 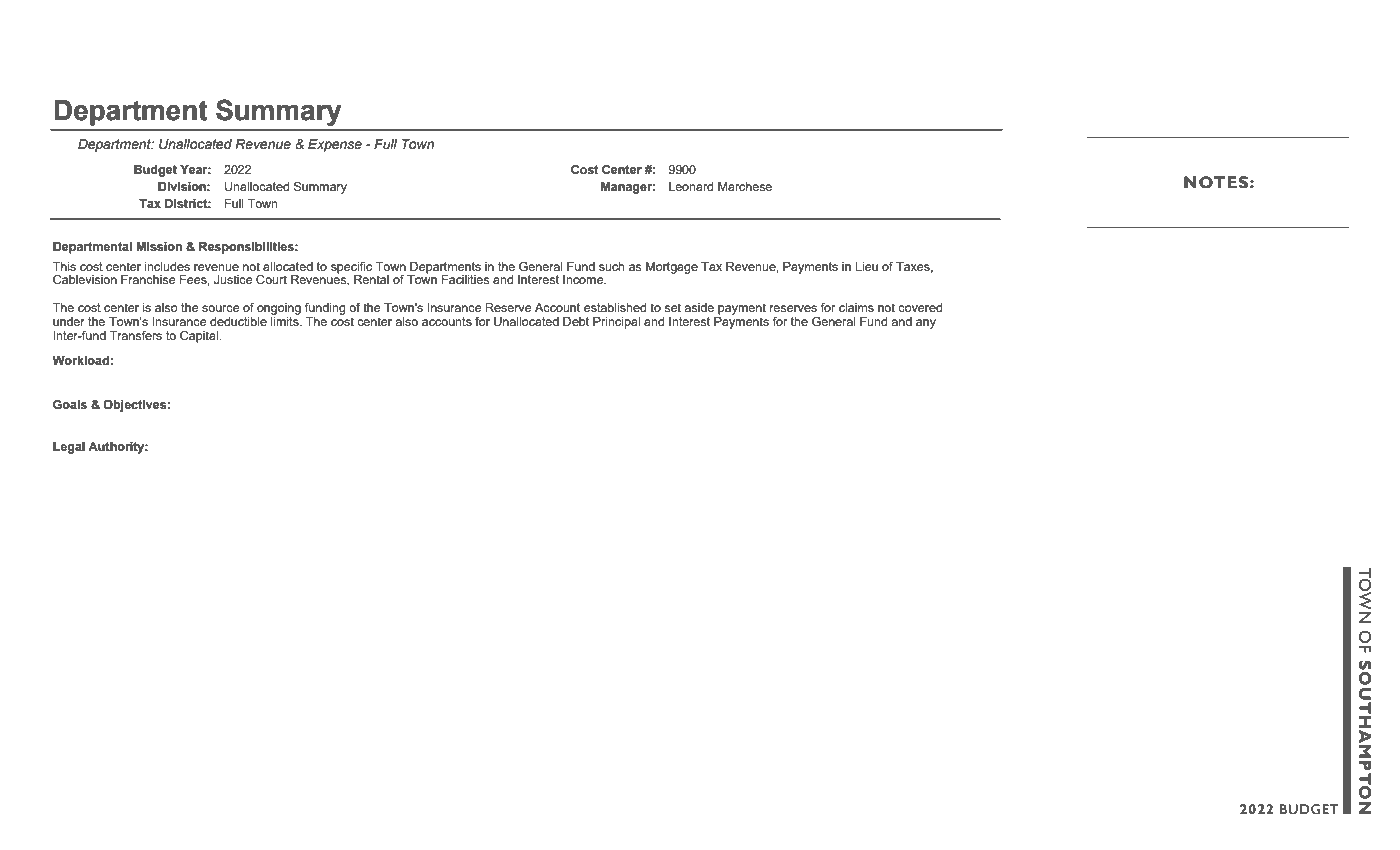 What do you see at coordinates (70, 404) in the image?
I see `Goals` at bounding box center [70, 404].
